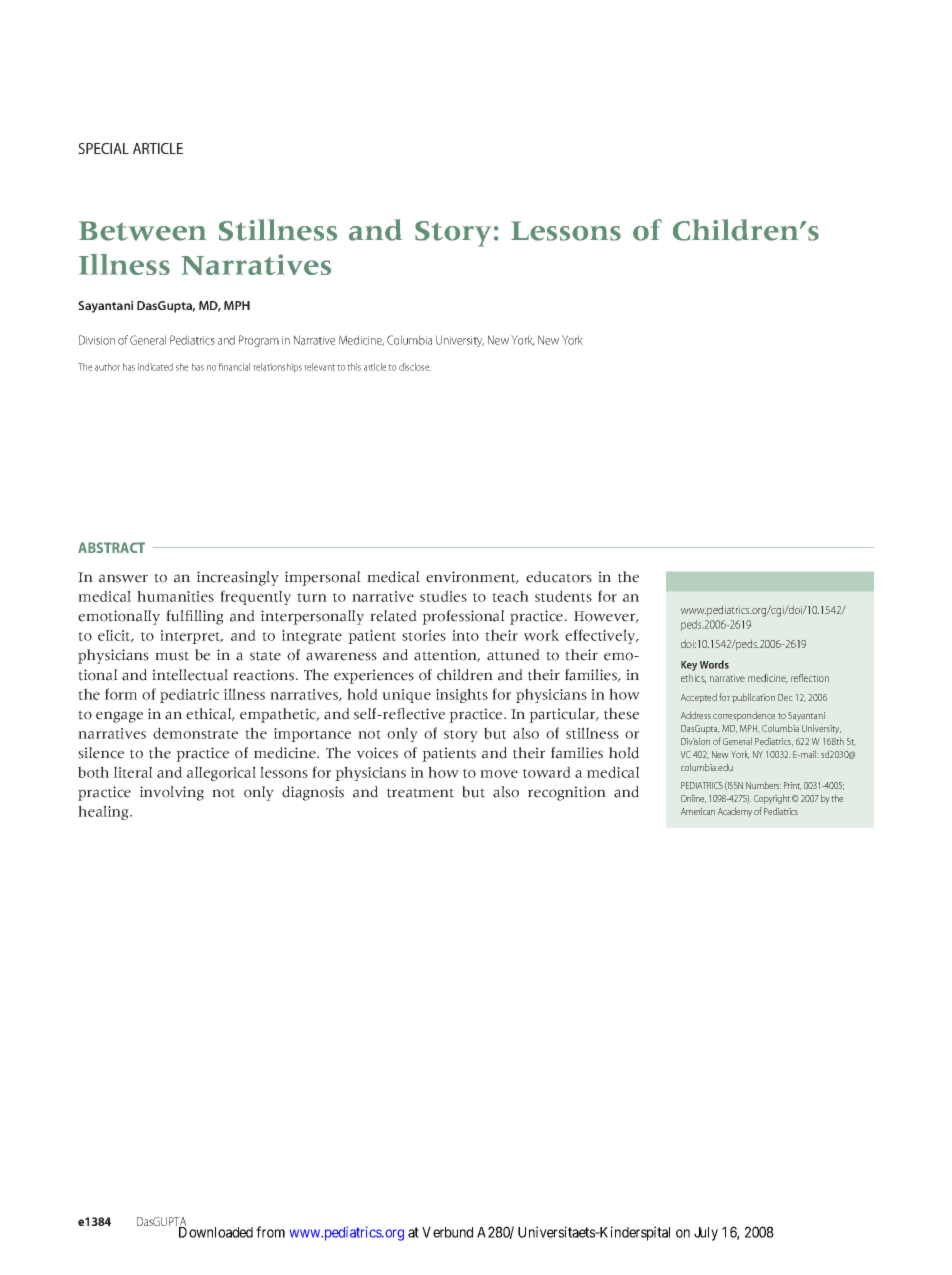 The height and width of the screenshot is (1275, 952). I want to click on this, so click(354, 367).
